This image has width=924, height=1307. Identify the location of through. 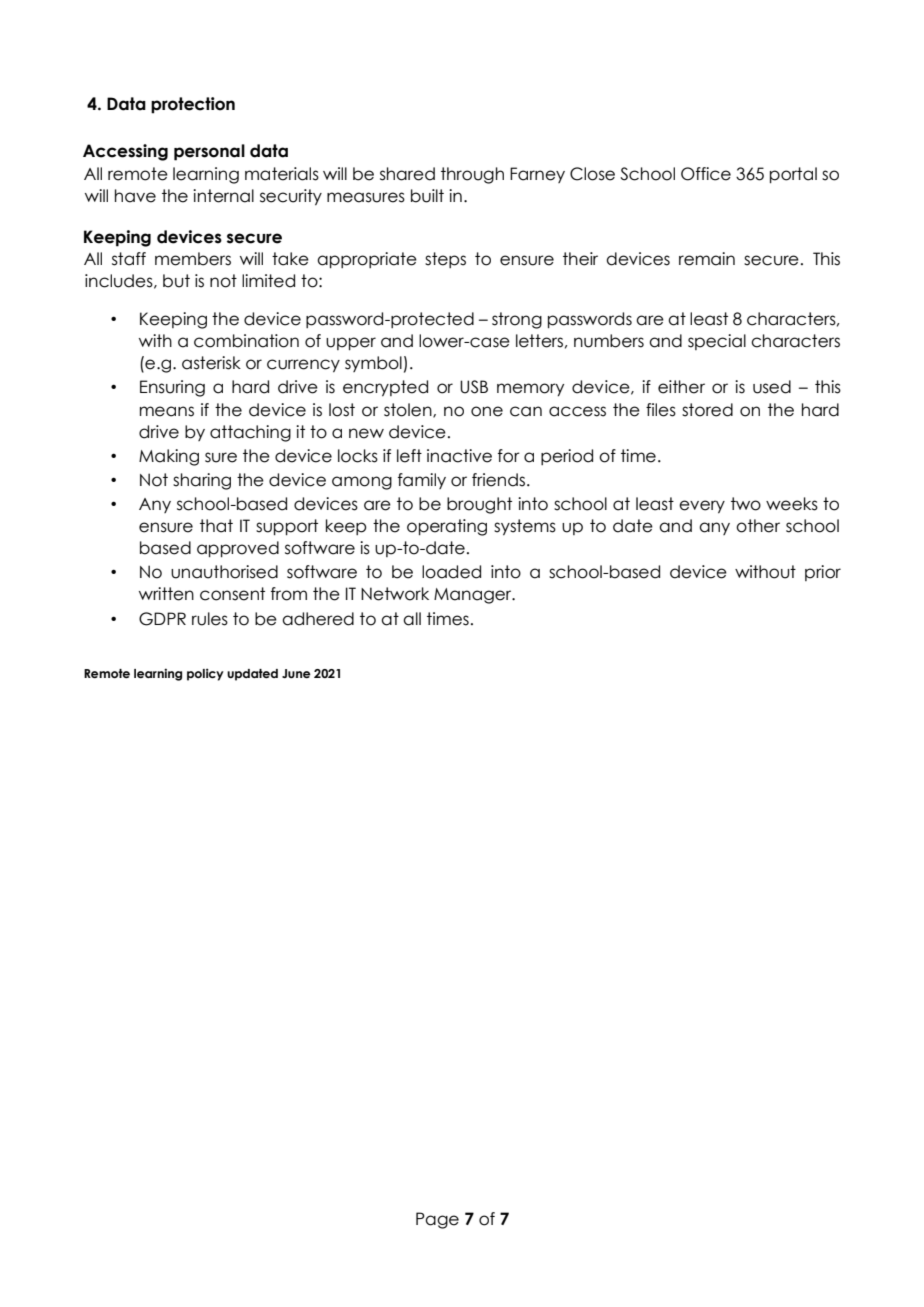
(472, 175).
